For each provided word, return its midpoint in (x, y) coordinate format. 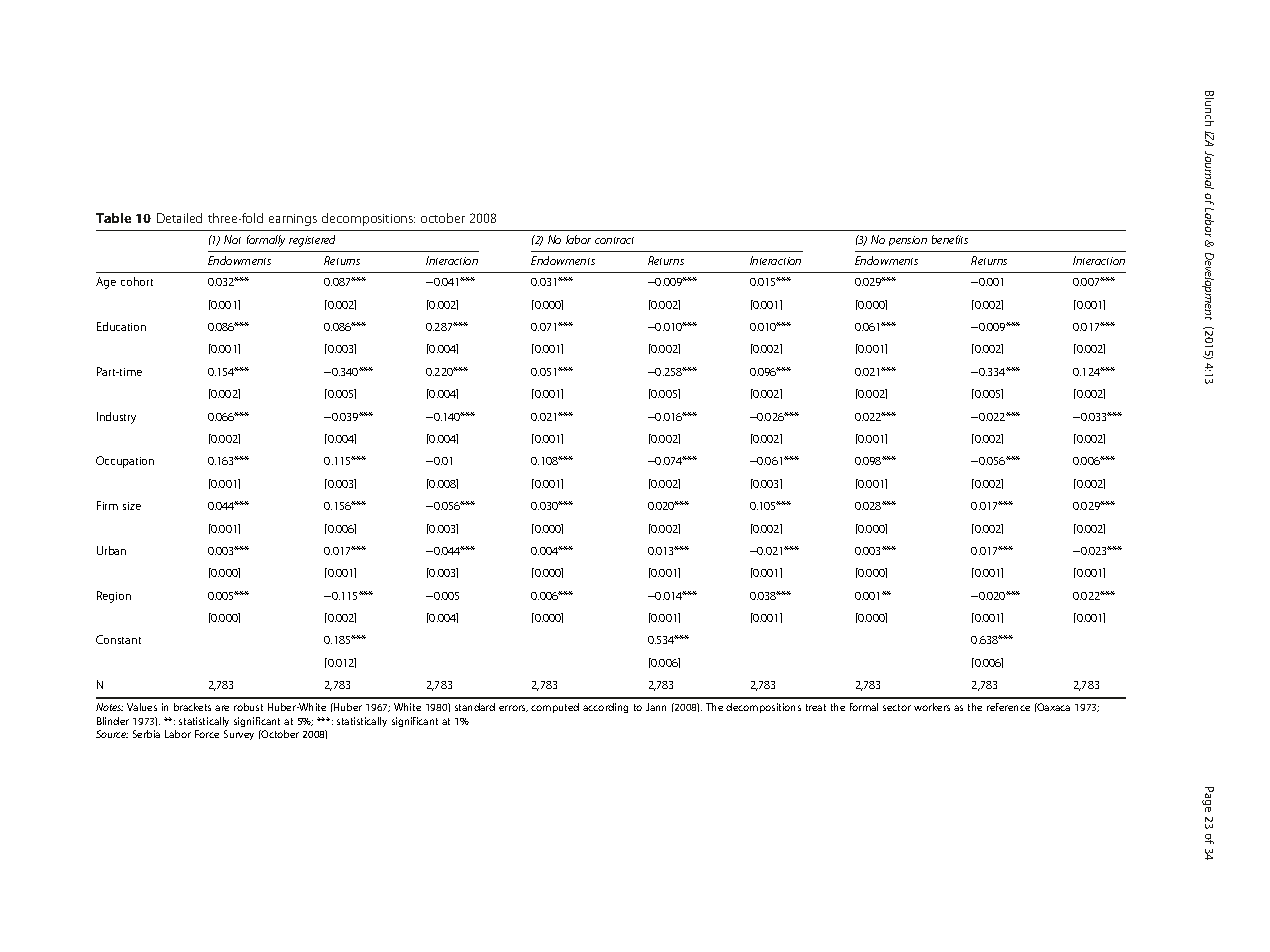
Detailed (179, 218)
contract (614, 240)
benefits (950, 239)
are (222, 708)
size (132, 506)
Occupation (125, 462)
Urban (111, 550)
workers (932, 707)
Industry (116, 418)
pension (908, 241)
